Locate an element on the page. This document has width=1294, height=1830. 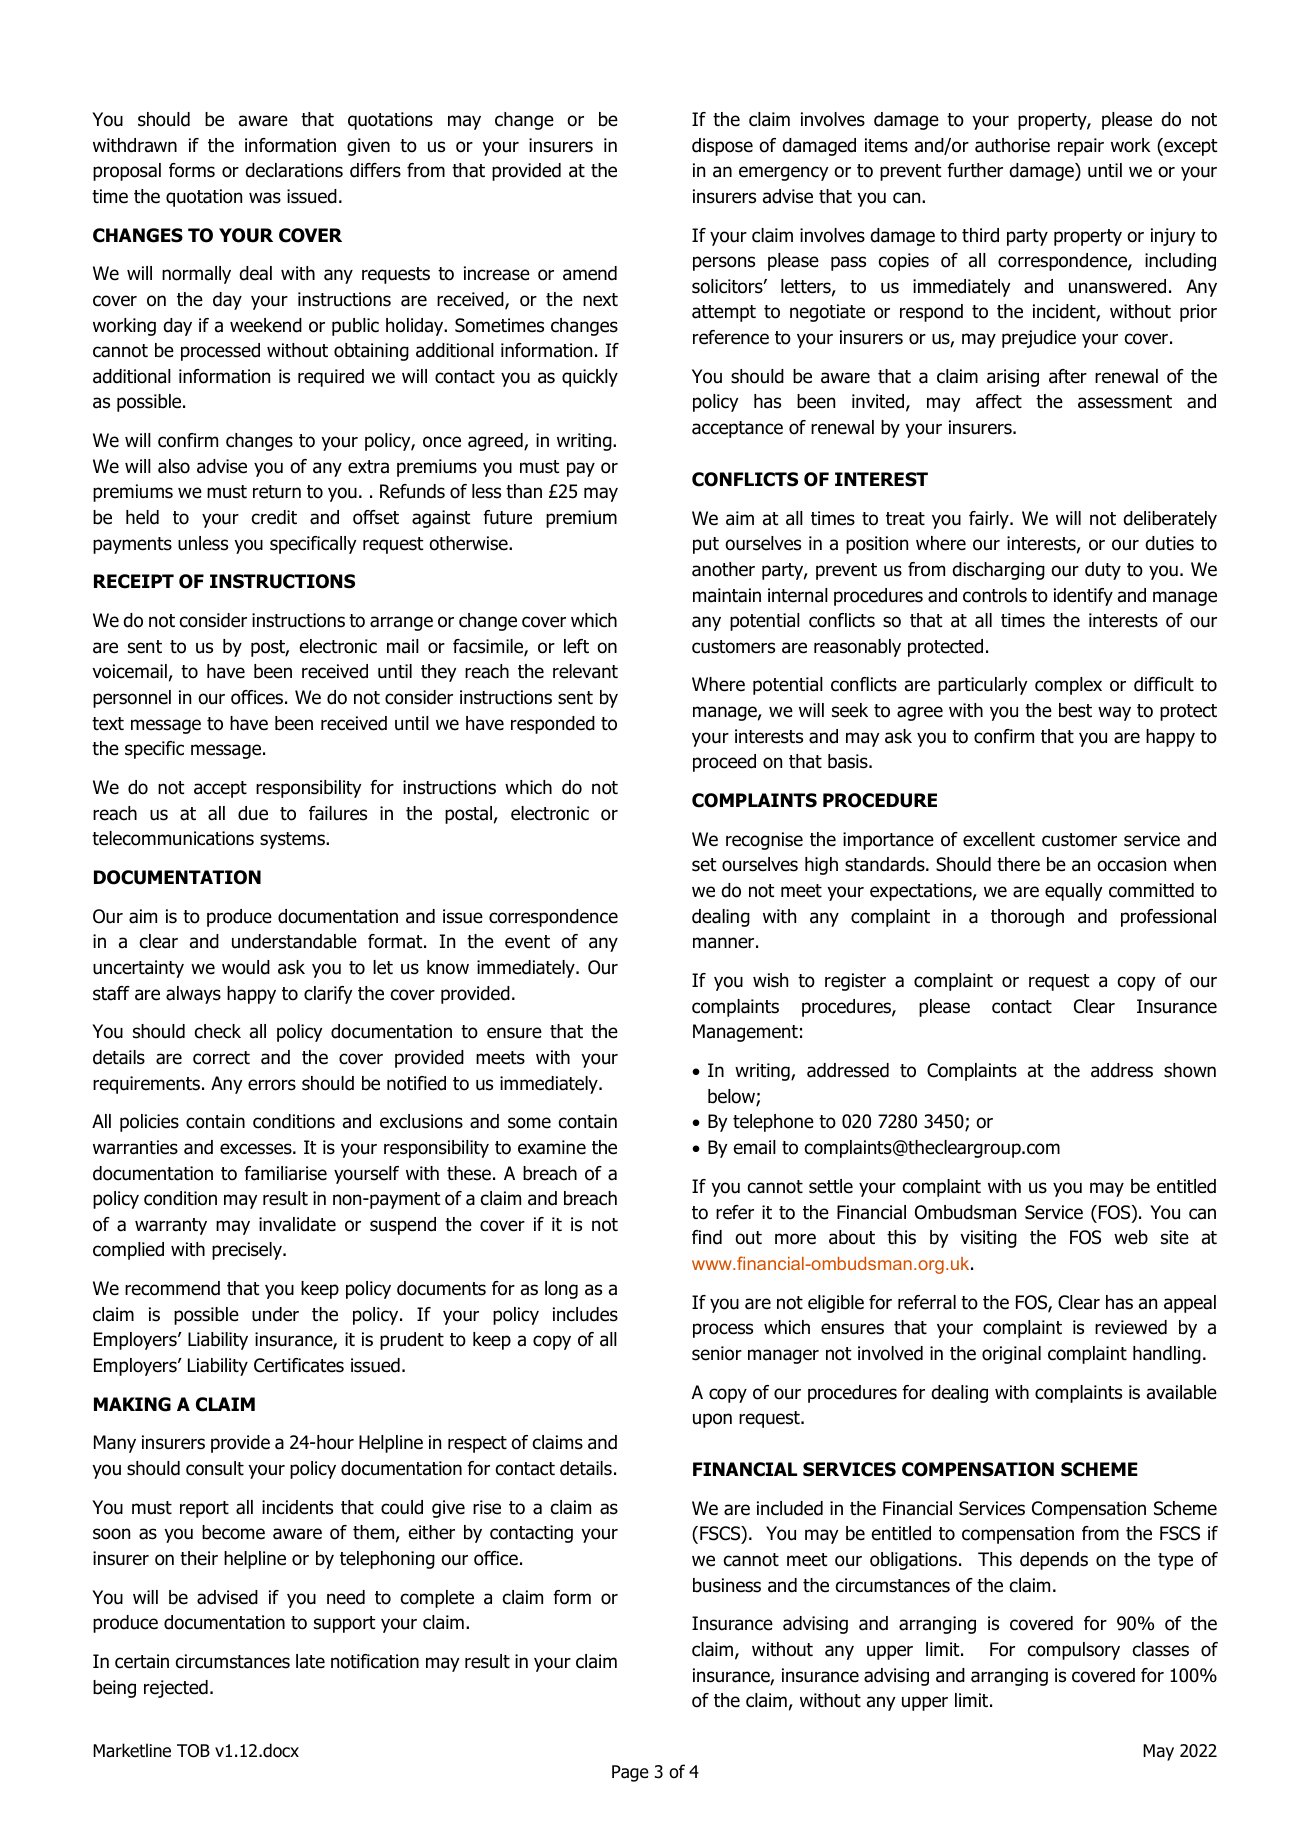
TOB is located at coordinates (193, 1751).
